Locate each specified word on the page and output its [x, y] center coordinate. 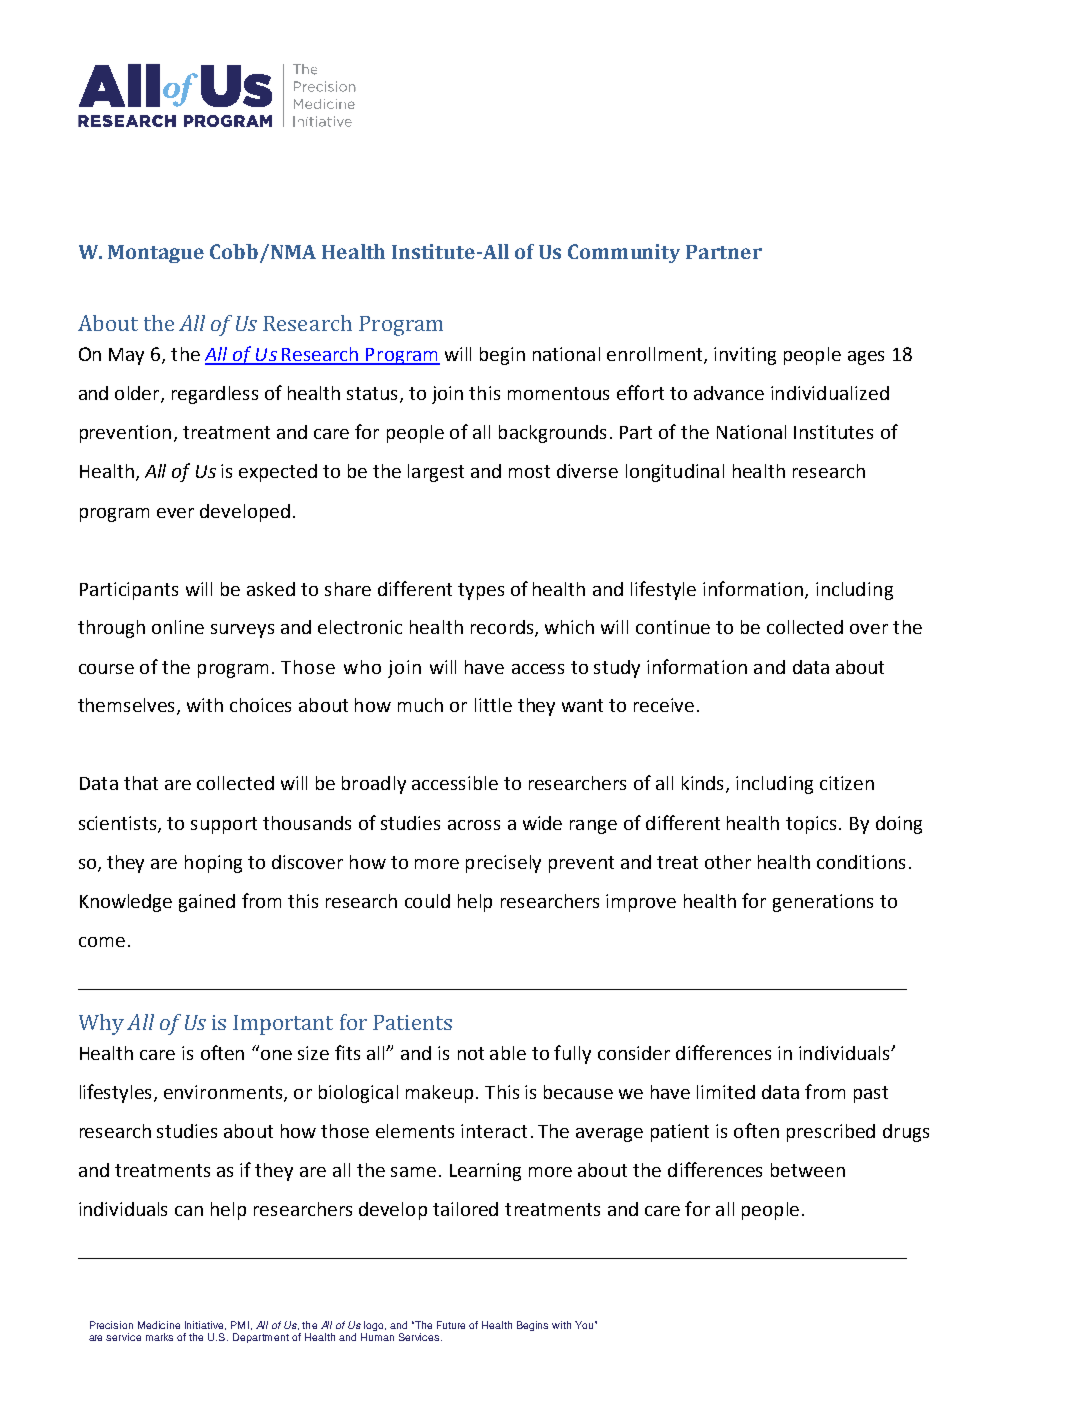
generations [823, 903]
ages [866, 358]
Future [451, 1325]
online [178, 627]
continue [673, 627]
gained [207, 903]
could [427, 901]
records [503, 628]
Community [624, 253]
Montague [156, 254]
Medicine [159, 1325]
